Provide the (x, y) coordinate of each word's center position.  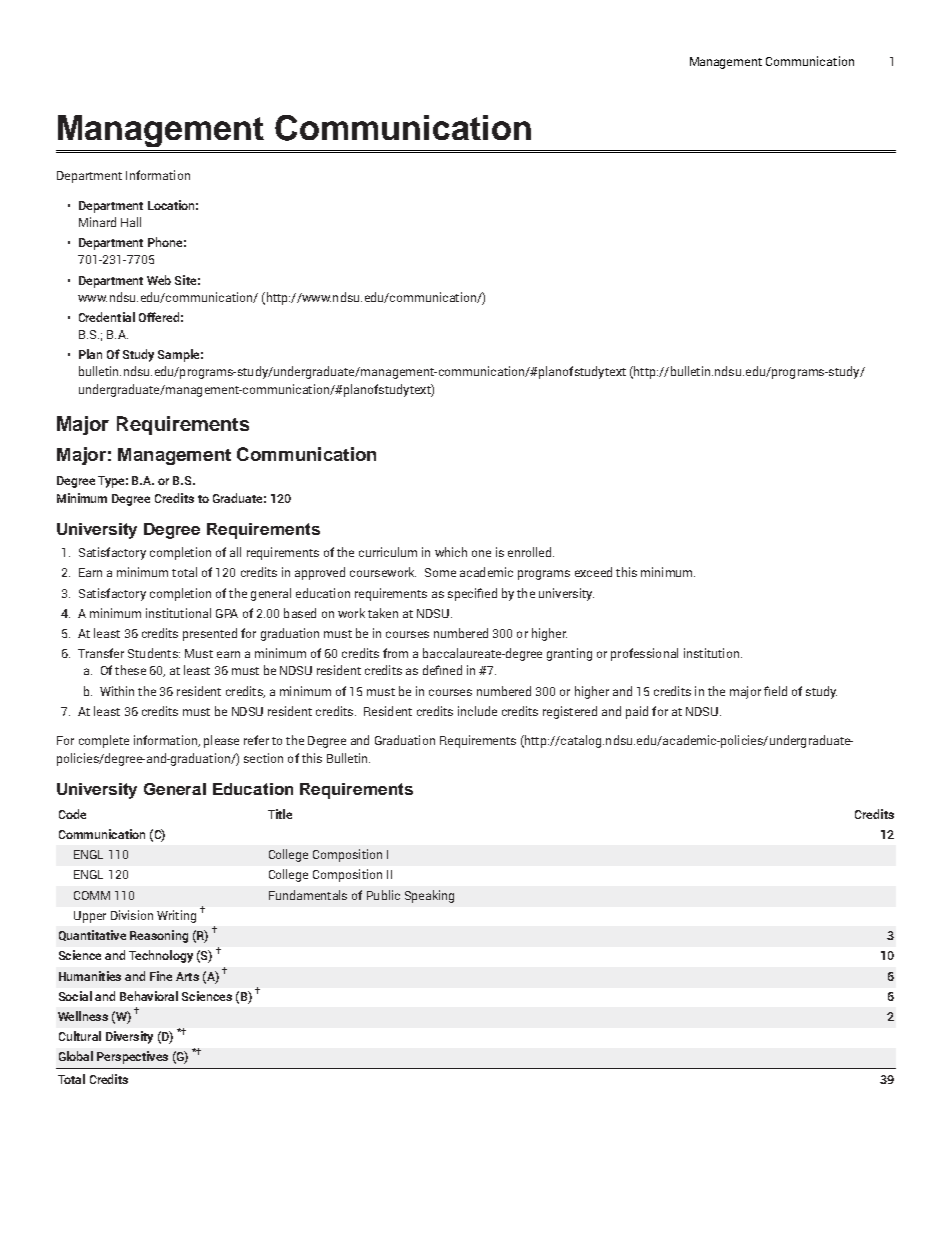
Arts (187, 976)
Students (154, 653)
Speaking (429, 896)
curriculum (388, 552)
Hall (131, 222)
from (395, 653)
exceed (593, 572)
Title (280, 814)
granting (569, 654)
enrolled (531, 552)
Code (72, 814)
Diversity (129, 1037)
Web (159, 280)
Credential (107, 317)
